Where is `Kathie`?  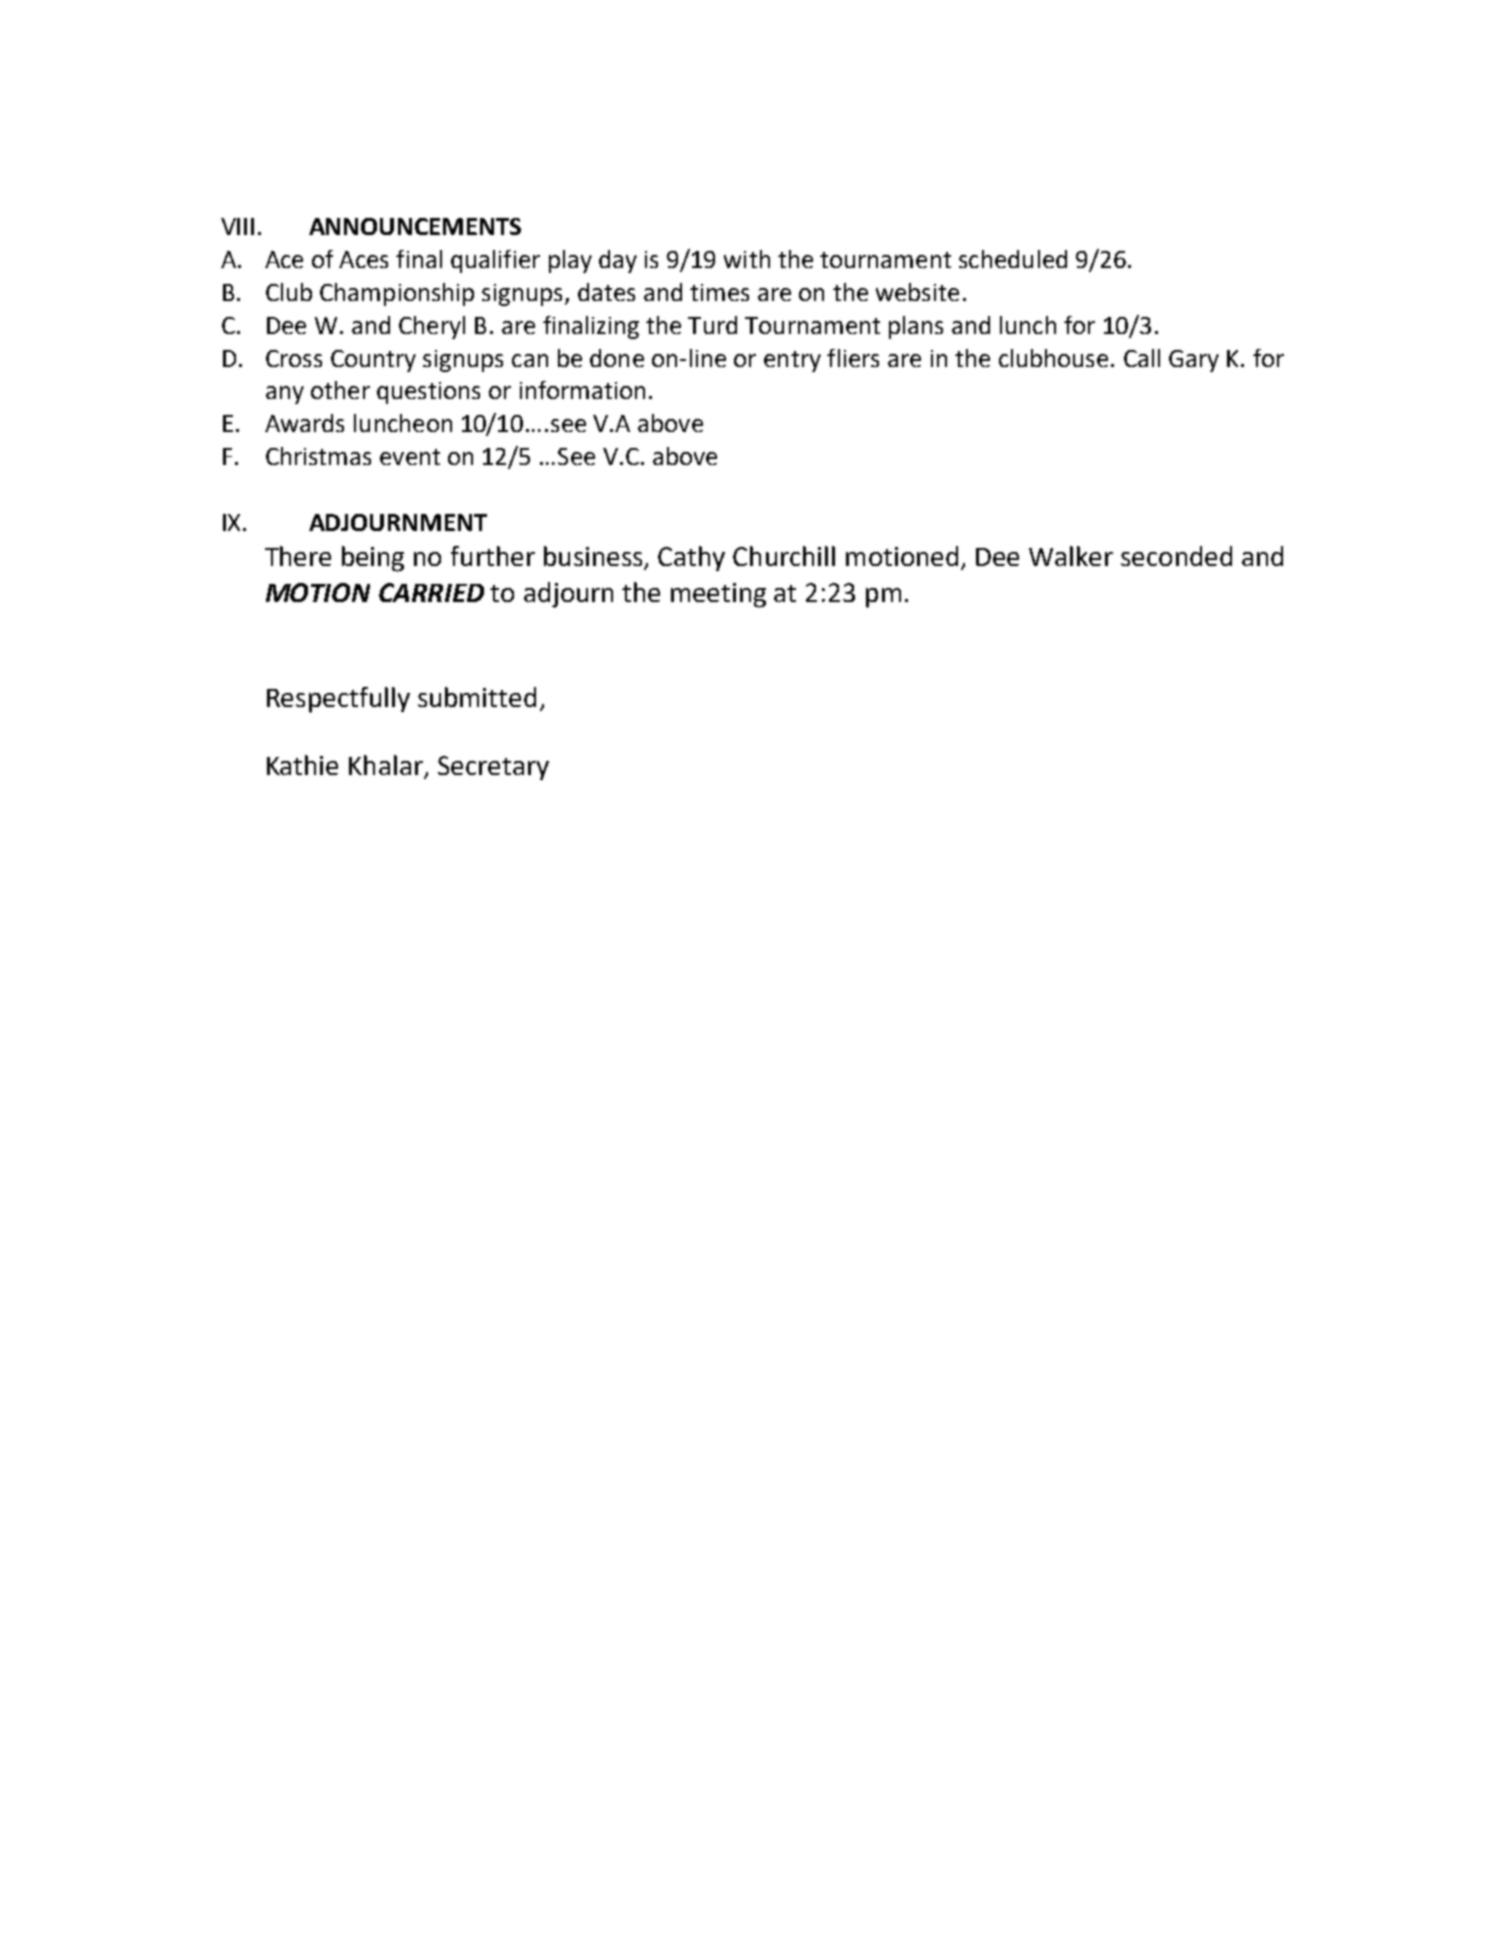 Kathie is located at coordinates (302, 765).
